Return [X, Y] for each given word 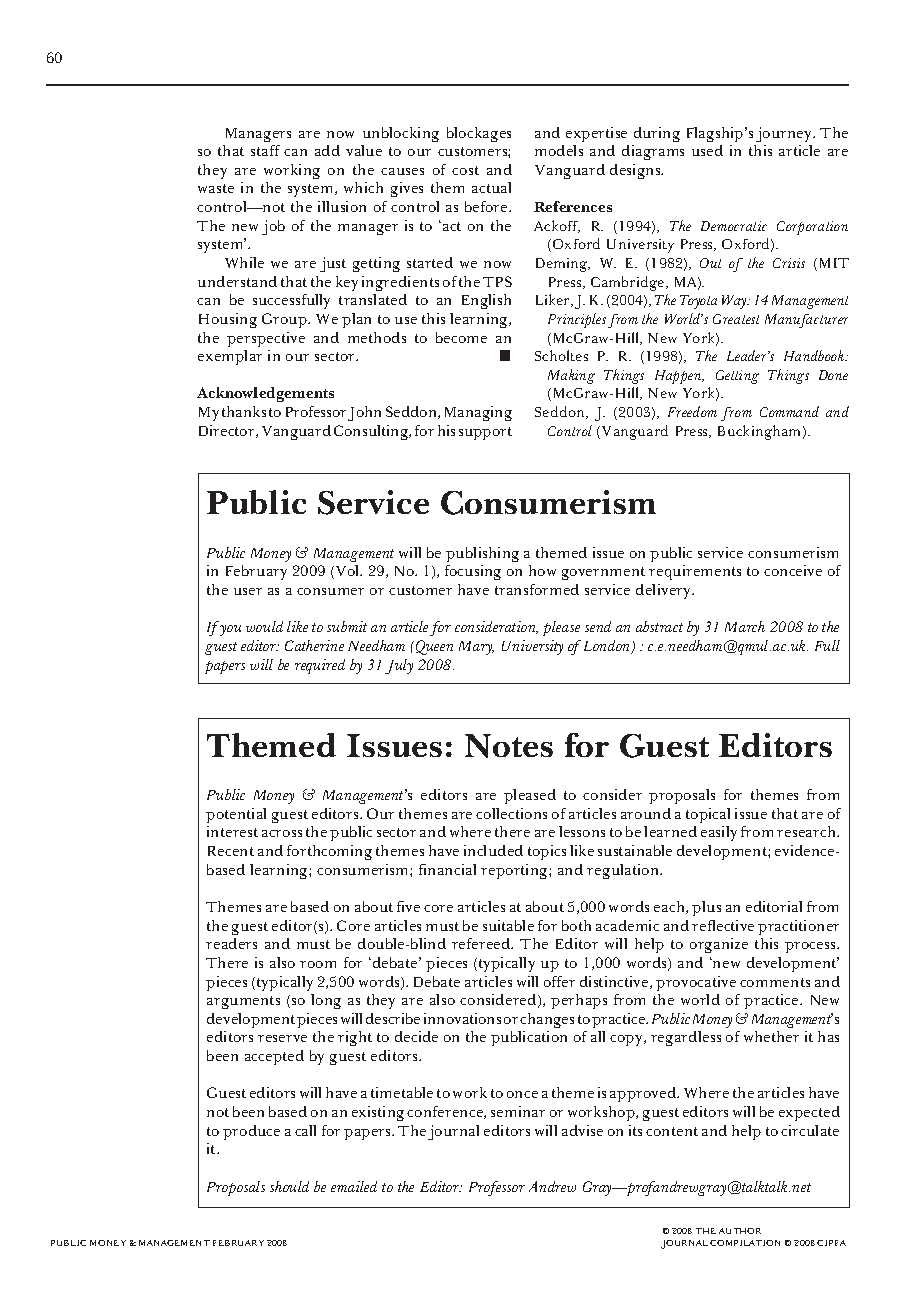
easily [719, 833]
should [289, 1186]
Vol [347, 572]
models [559, 150]
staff [265, 150]
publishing [482, 554]
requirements [695, 572]
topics [547, 852]
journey [785, 134]
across [282, 833]
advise [582, 1130]
